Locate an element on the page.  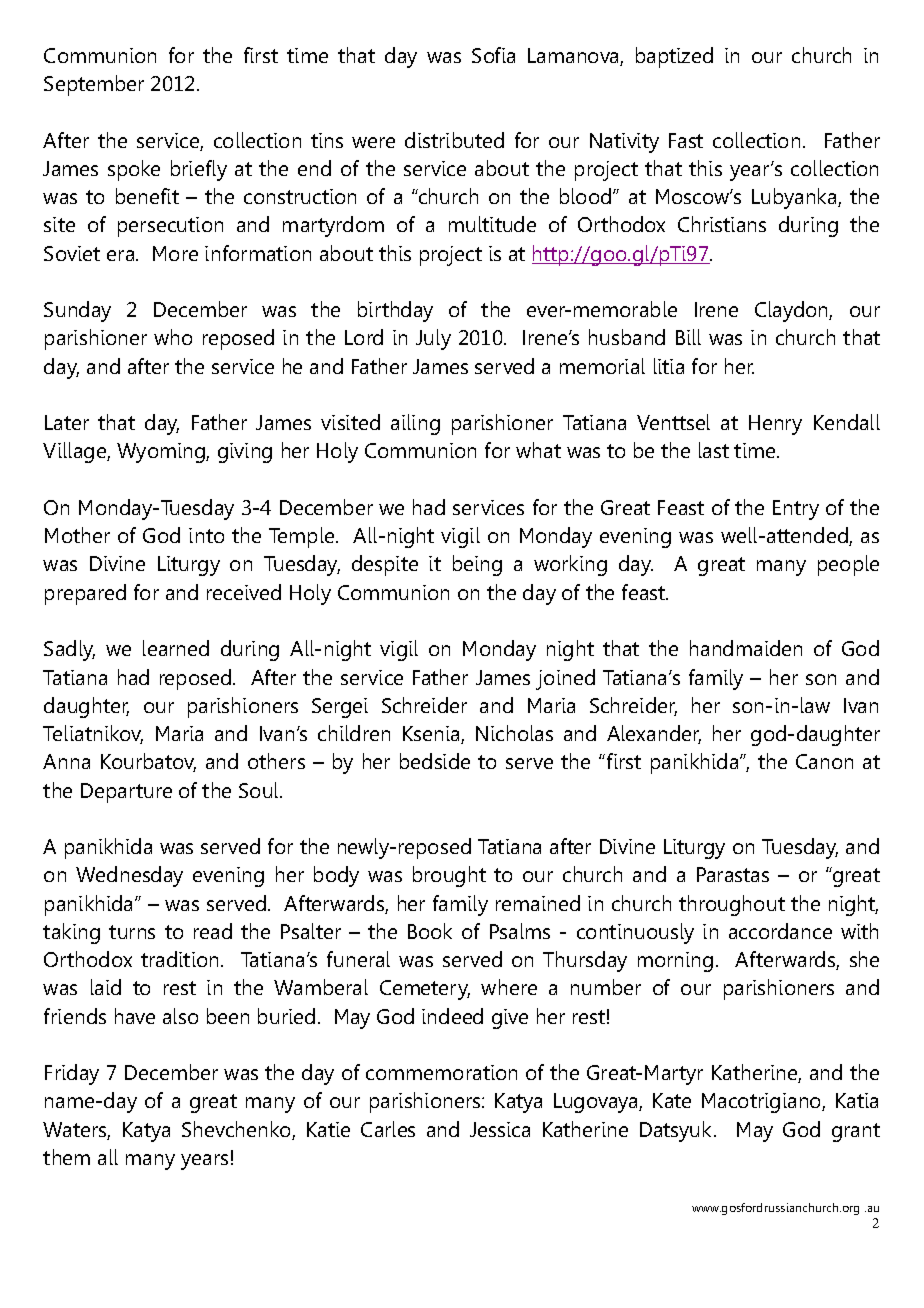
being is located at coordinates (477, 565).
